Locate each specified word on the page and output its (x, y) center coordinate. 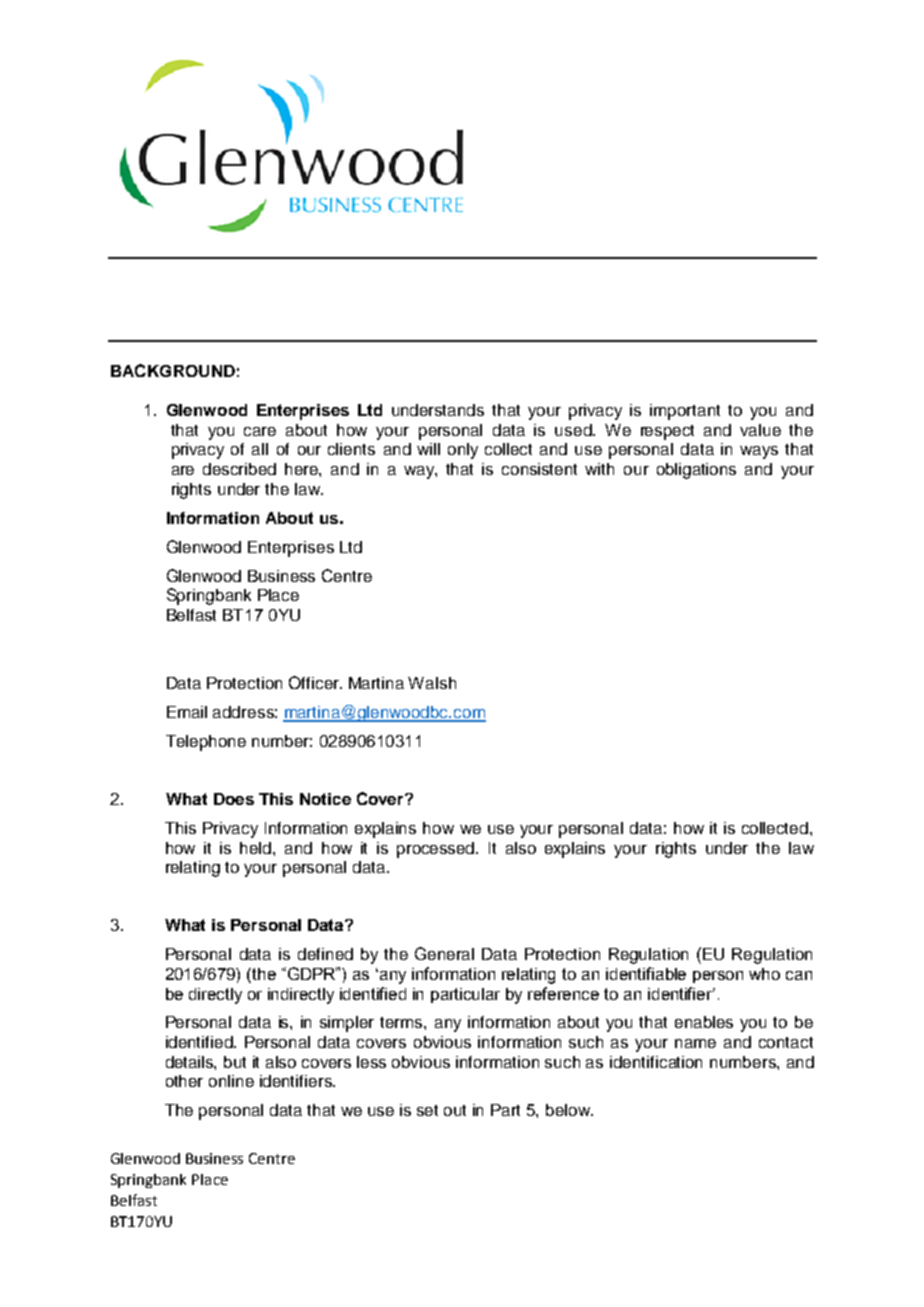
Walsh (432, 683)
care (260, 431)
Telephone (206, 743)
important (685, 412)
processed (437, 850)
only (463, 451)
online (231, 1081)
